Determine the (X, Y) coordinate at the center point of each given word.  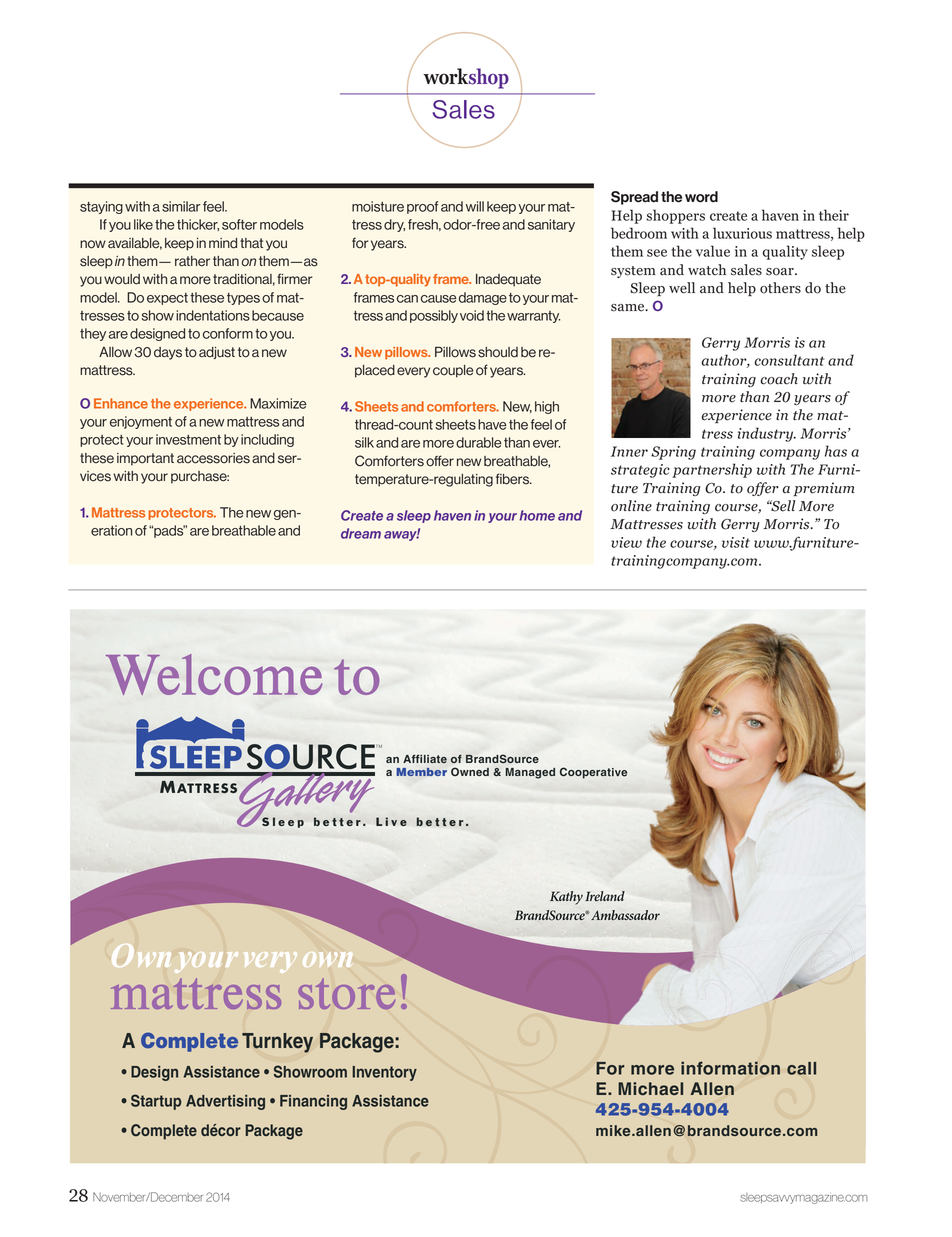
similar (181, 206)
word (701, 197)
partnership (712, 470)
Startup (156, 1102)
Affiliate (425, 758)
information (730, 1068)
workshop (466, 78)
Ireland (605, 896)
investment (188, 439)
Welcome (214, 674)
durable (479, 442)
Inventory (384, 1073)
